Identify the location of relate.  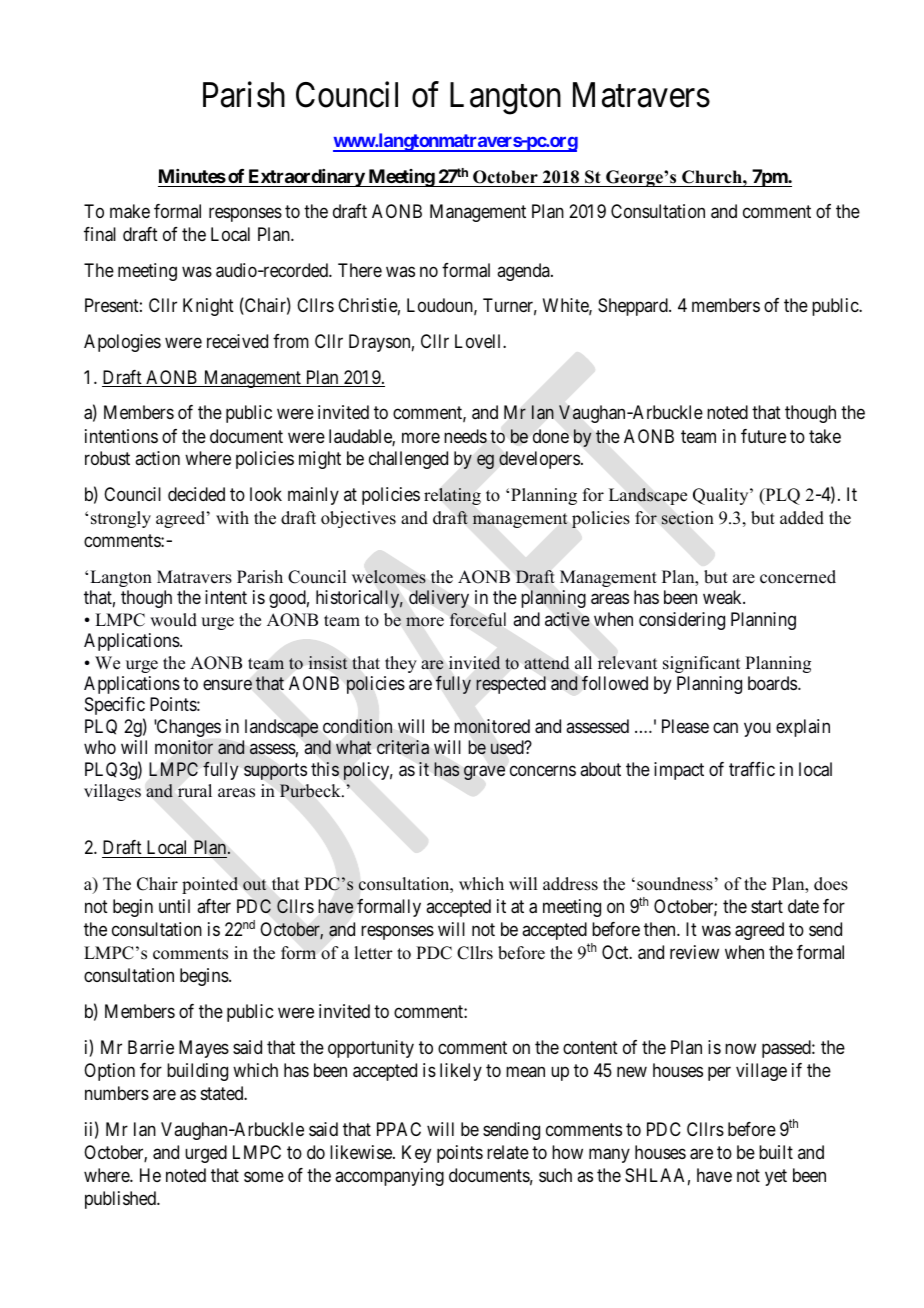
(508, 1152).
